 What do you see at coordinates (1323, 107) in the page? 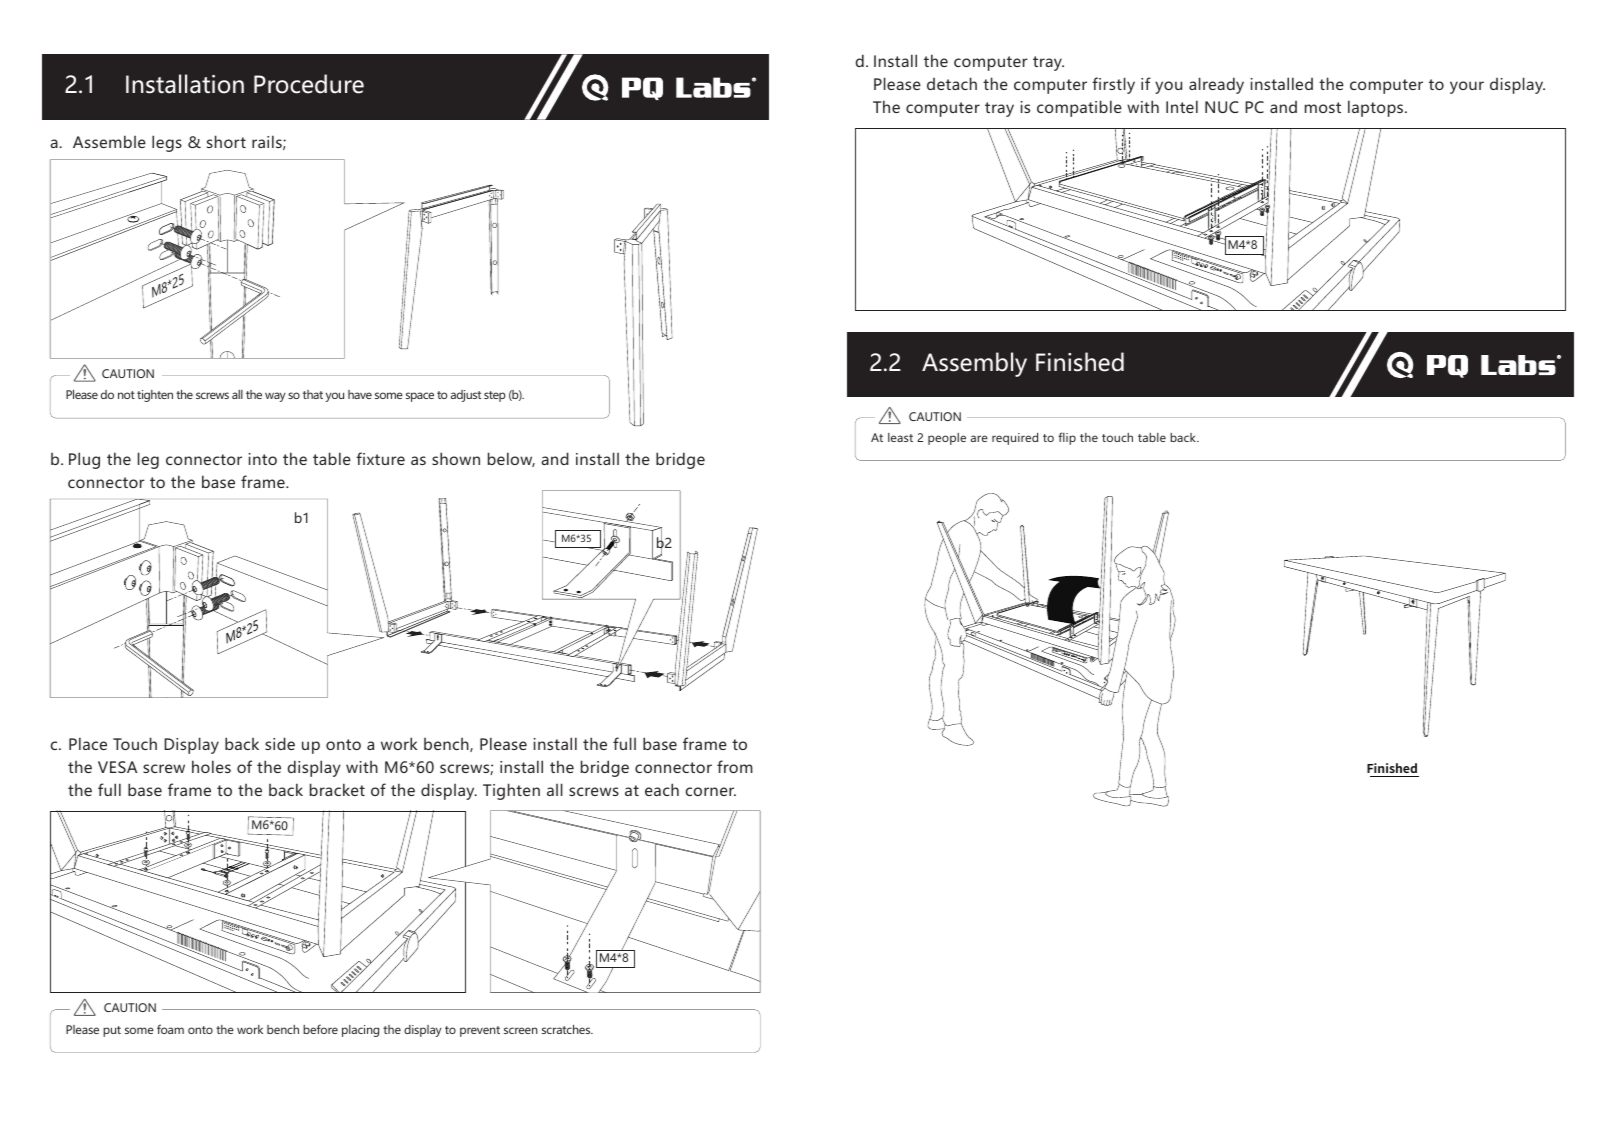
I see `most` at bounding box center [1323, 107].
